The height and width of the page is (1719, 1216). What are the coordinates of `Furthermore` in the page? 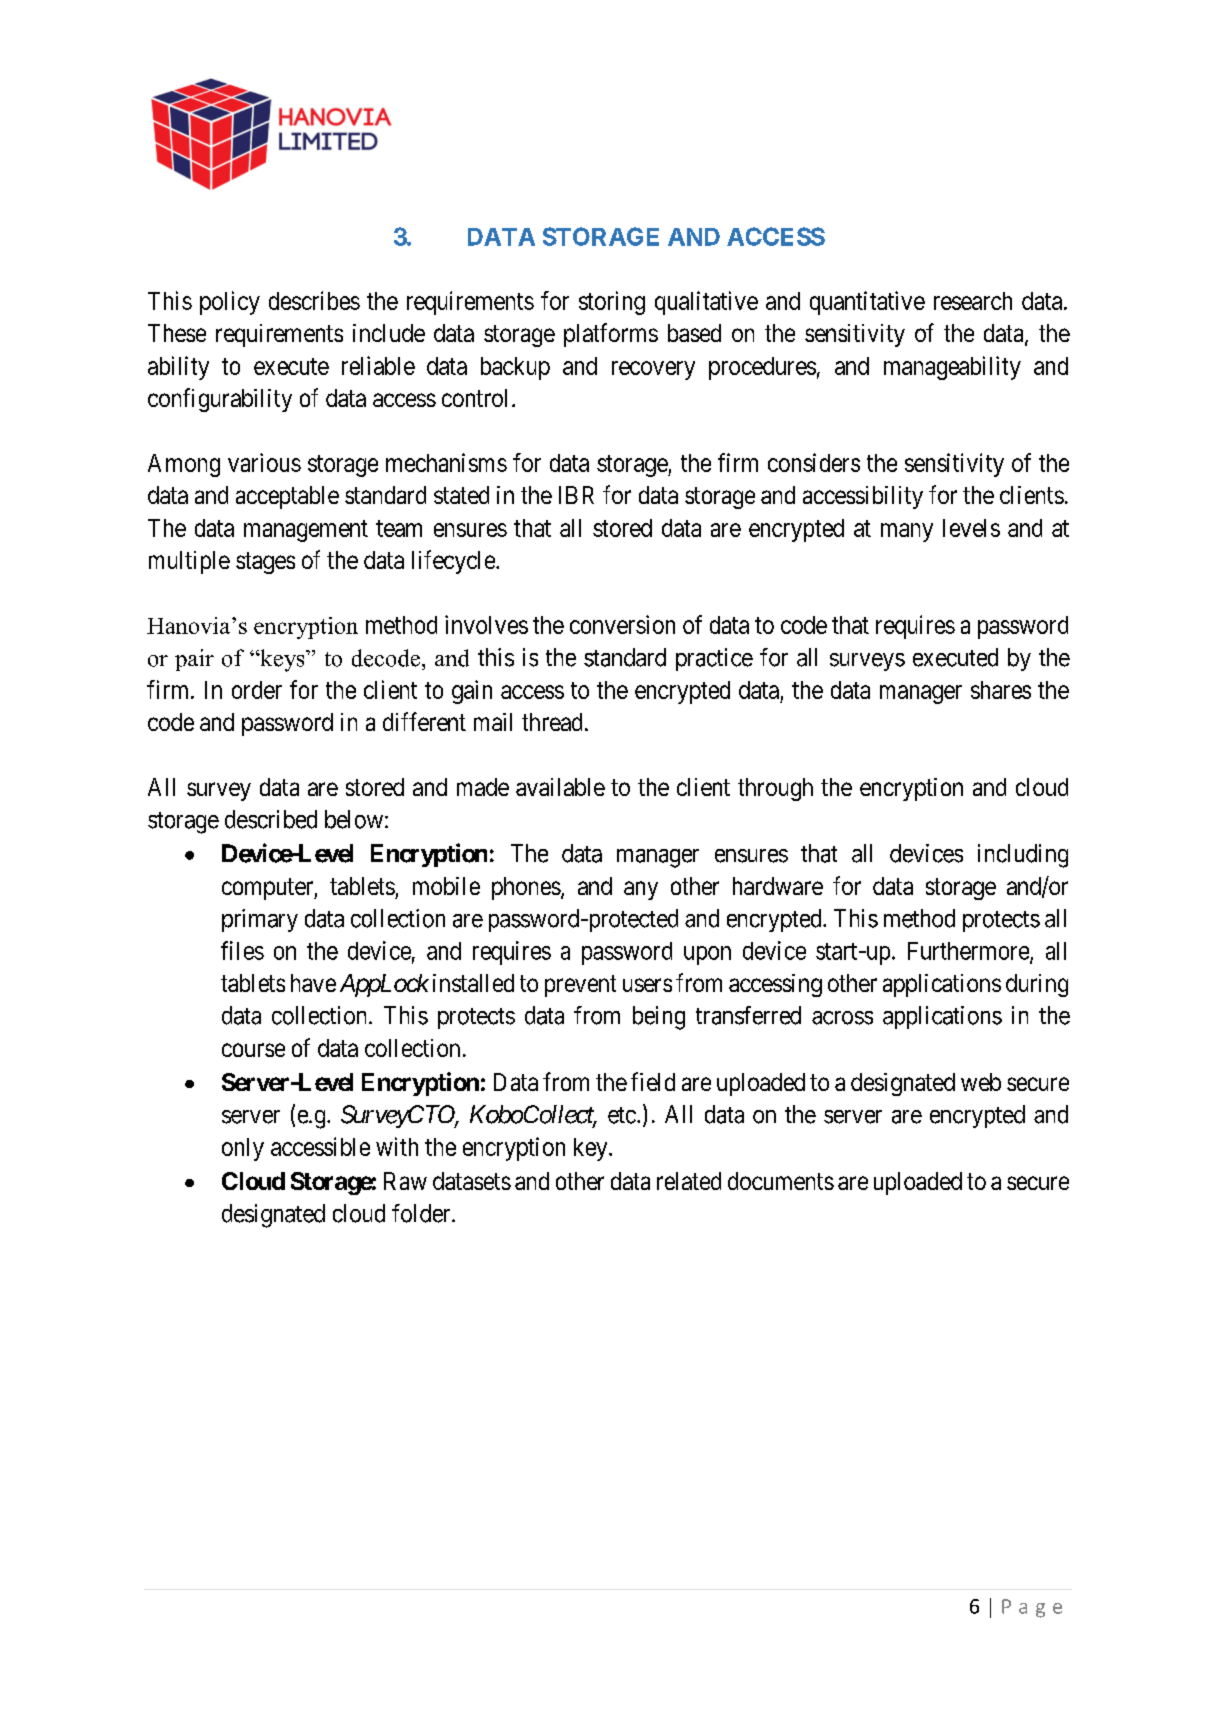 It's located at (969, 952).
